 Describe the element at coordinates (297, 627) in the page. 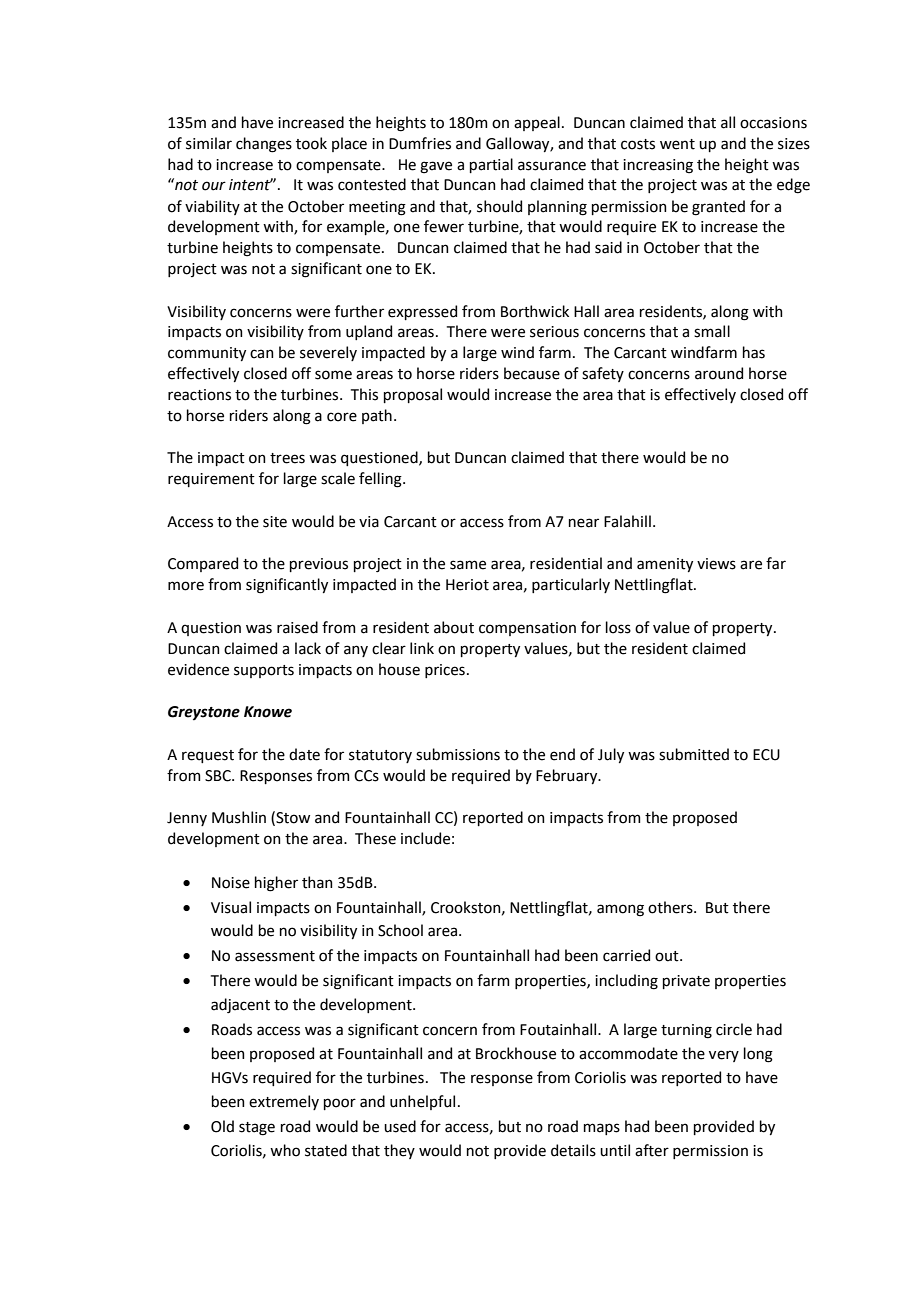

I see `raised` at that location.
